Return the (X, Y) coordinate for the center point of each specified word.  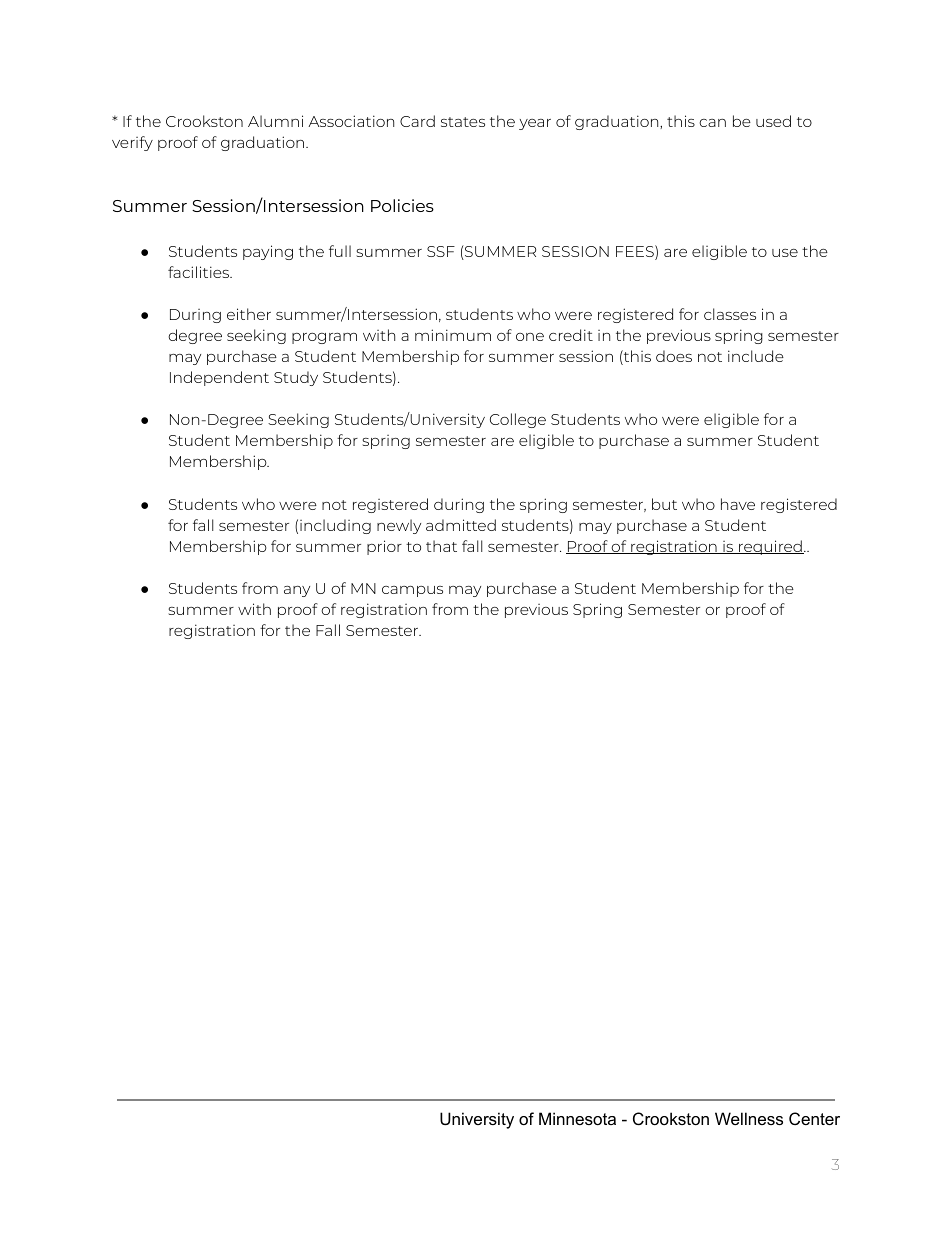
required (770, 547)
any (297, 591)
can (712, 123)
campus (412, 591)
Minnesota (577, 1118)
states (463, 122)
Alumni (275, 121)
